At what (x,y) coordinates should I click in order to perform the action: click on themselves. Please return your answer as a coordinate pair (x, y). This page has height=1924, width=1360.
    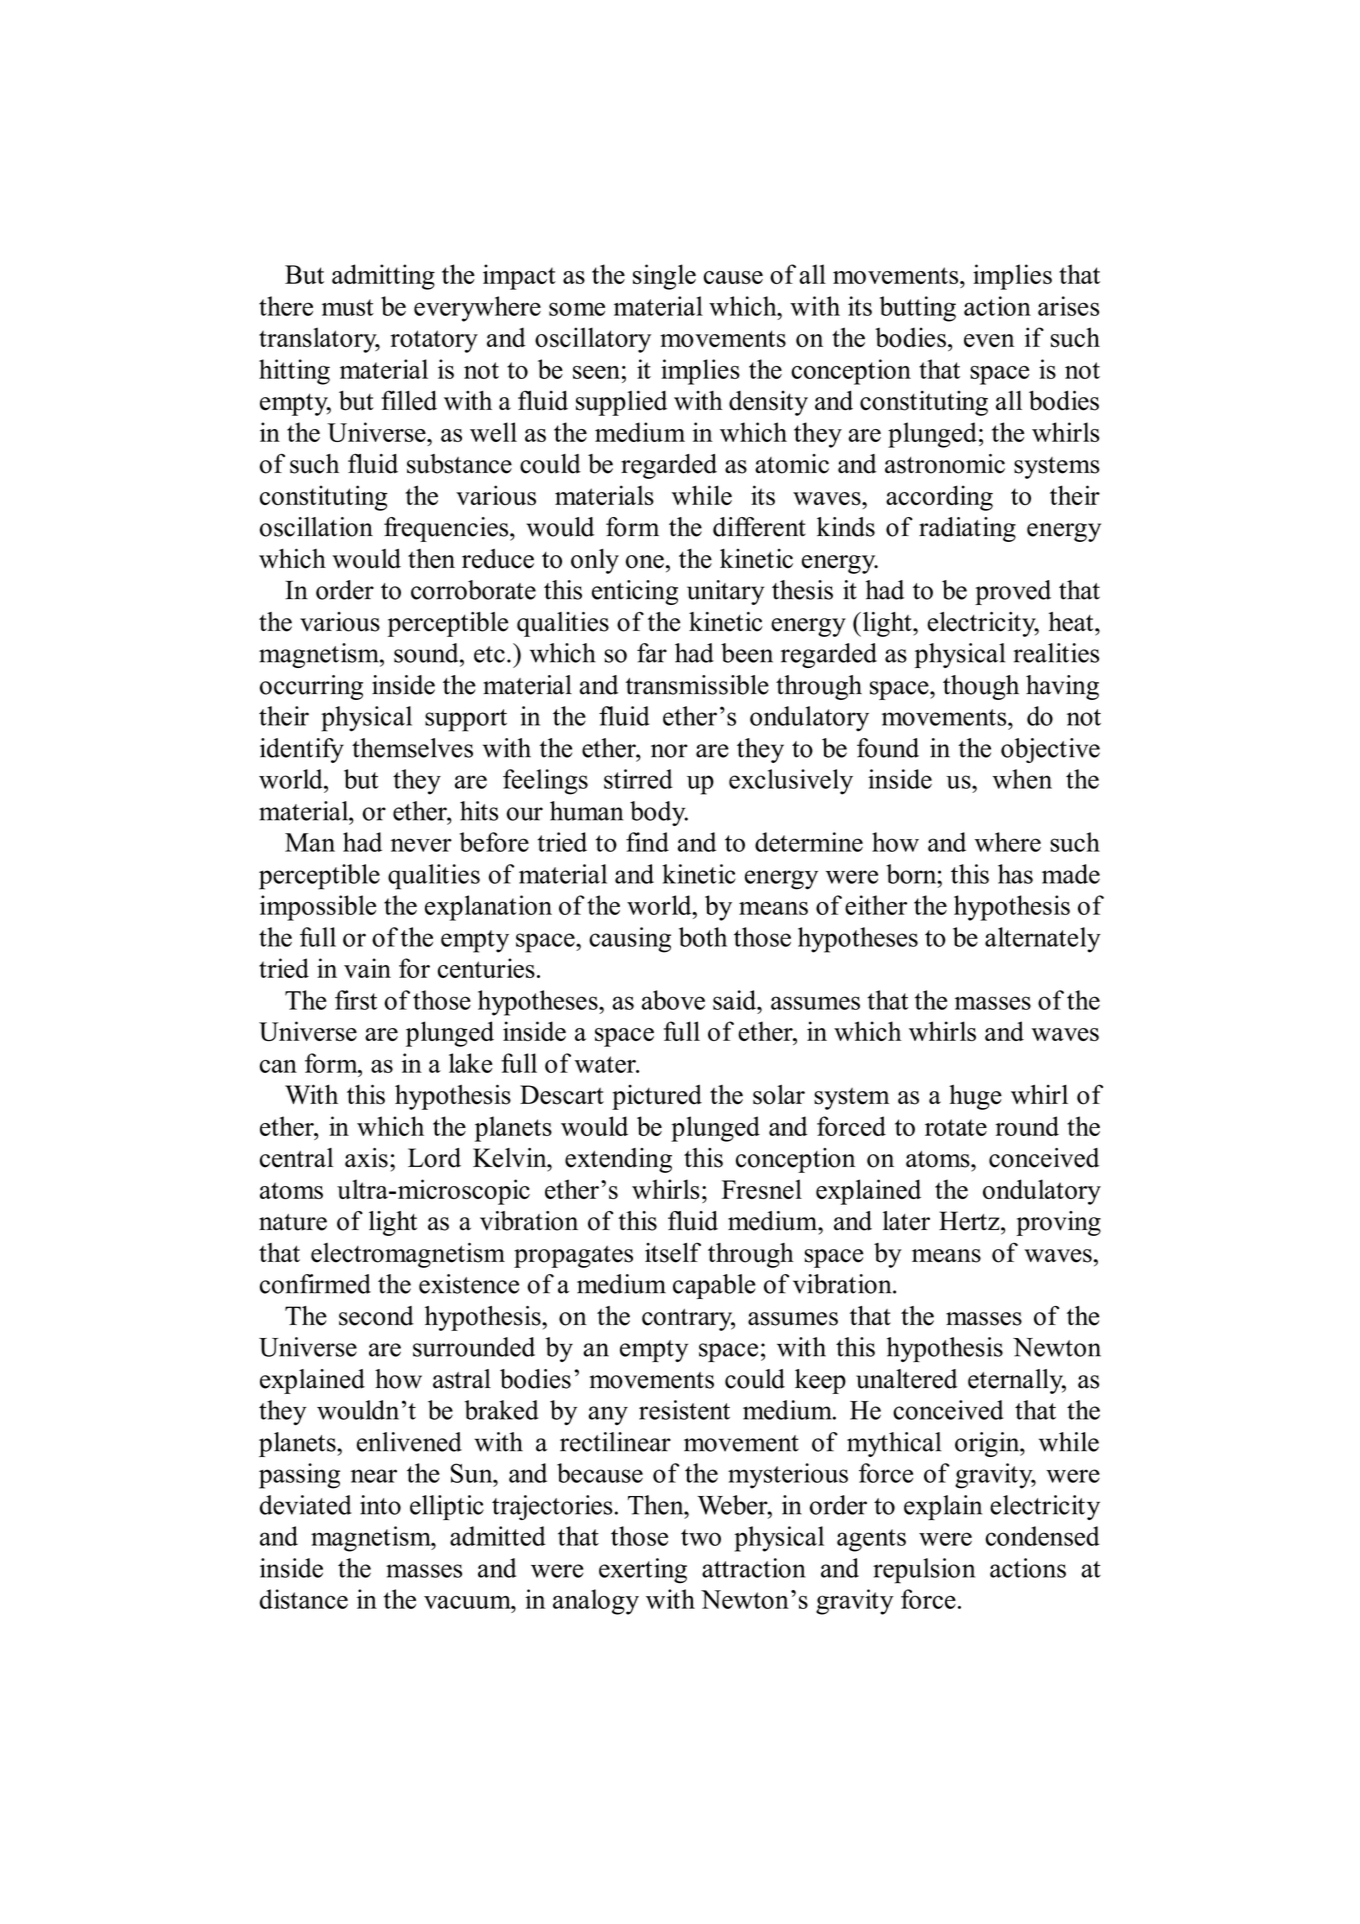
    Looking at the image, I should click on (412, 748).
